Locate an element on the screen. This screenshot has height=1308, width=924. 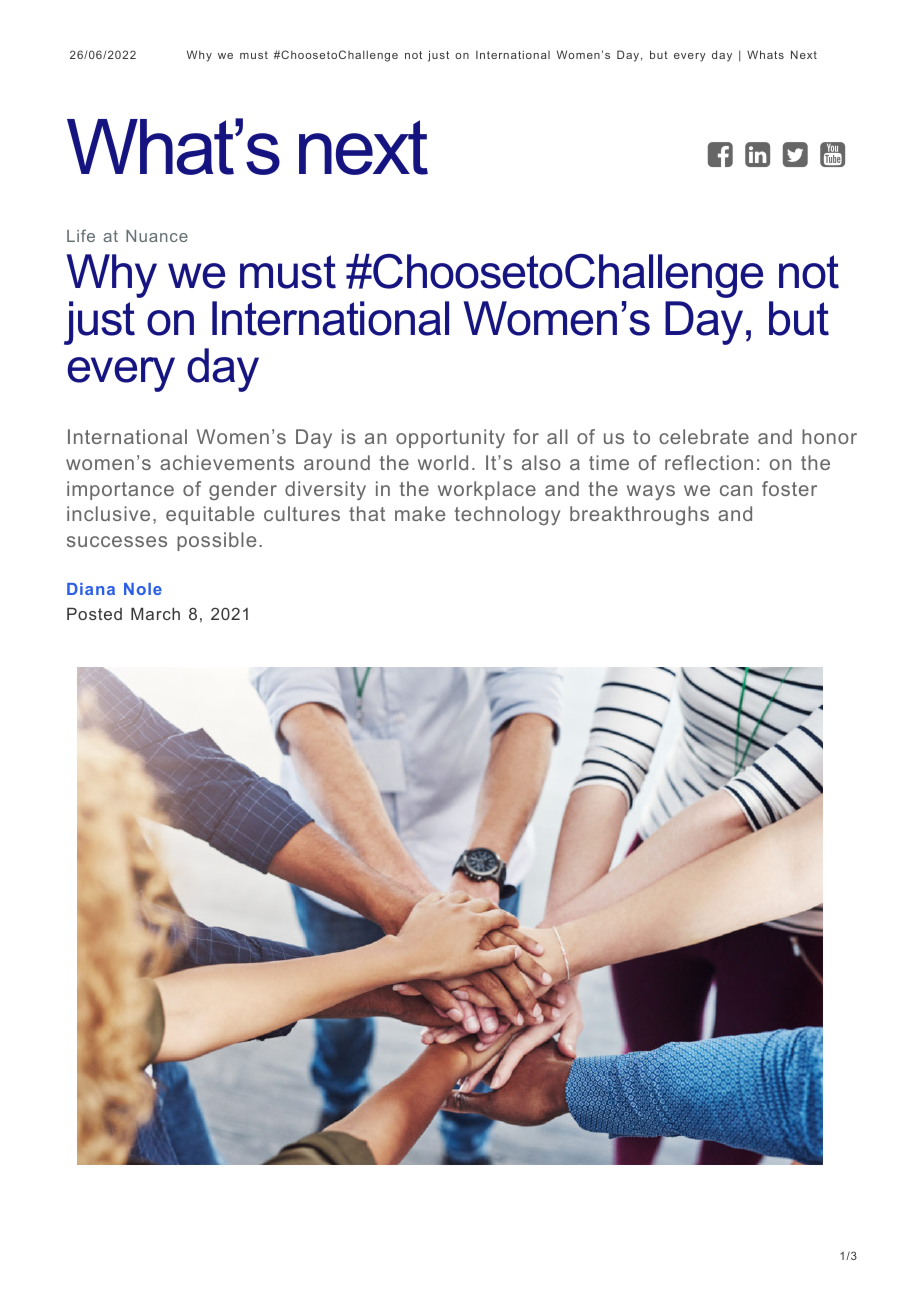
workplace is located at coordinates (487, 490).
